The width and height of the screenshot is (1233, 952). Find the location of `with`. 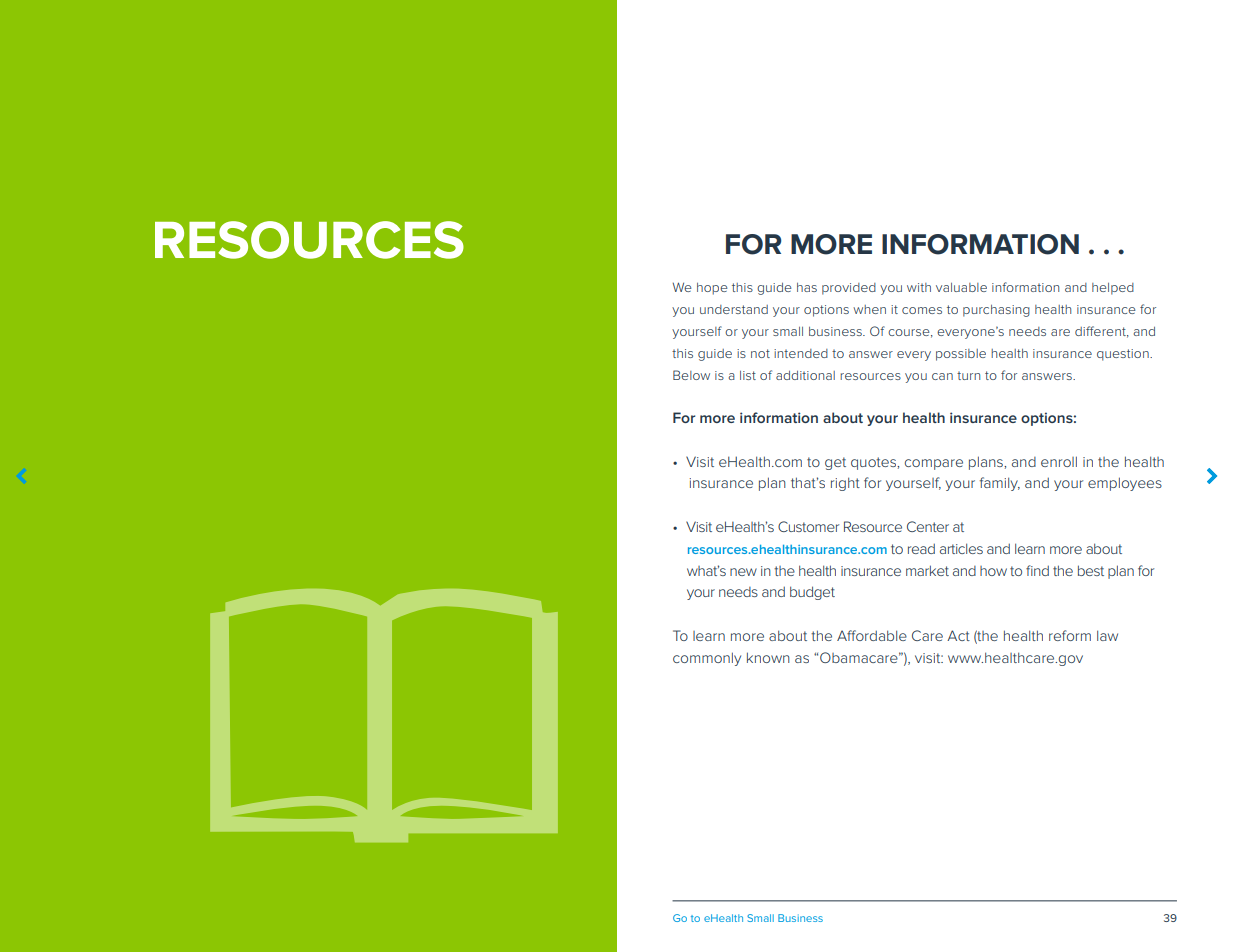

with is located at coordinates (919, 287).
